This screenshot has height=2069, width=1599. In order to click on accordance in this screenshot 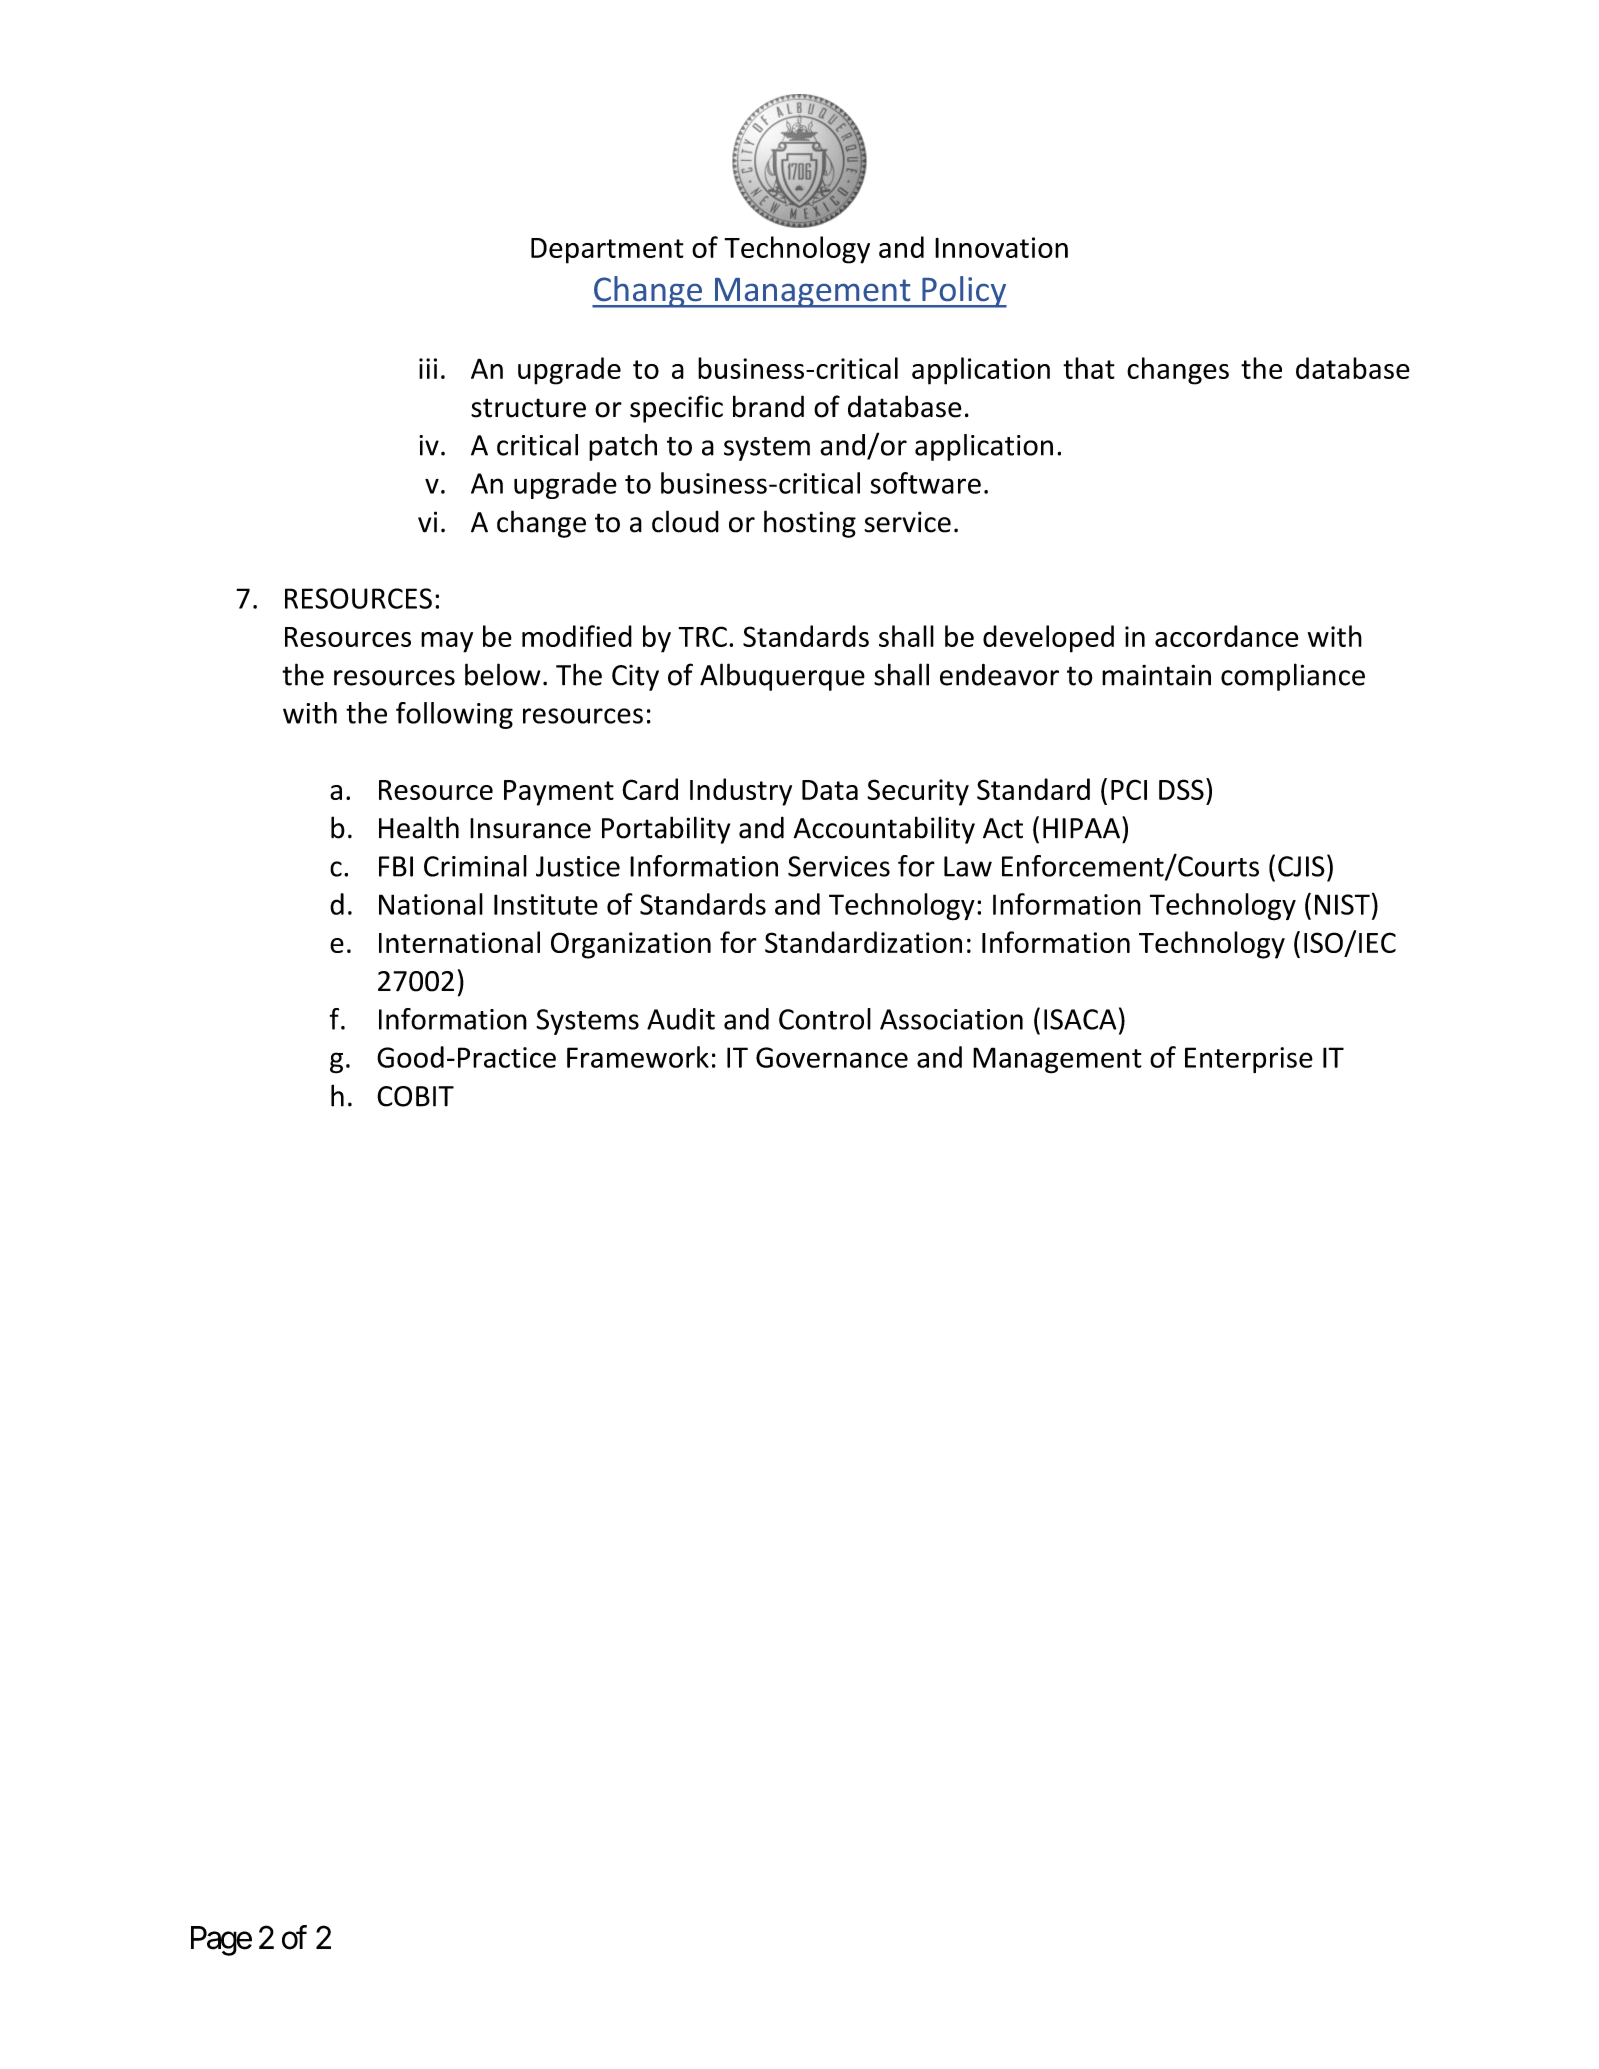, I will do `click(1227, 636)`.
